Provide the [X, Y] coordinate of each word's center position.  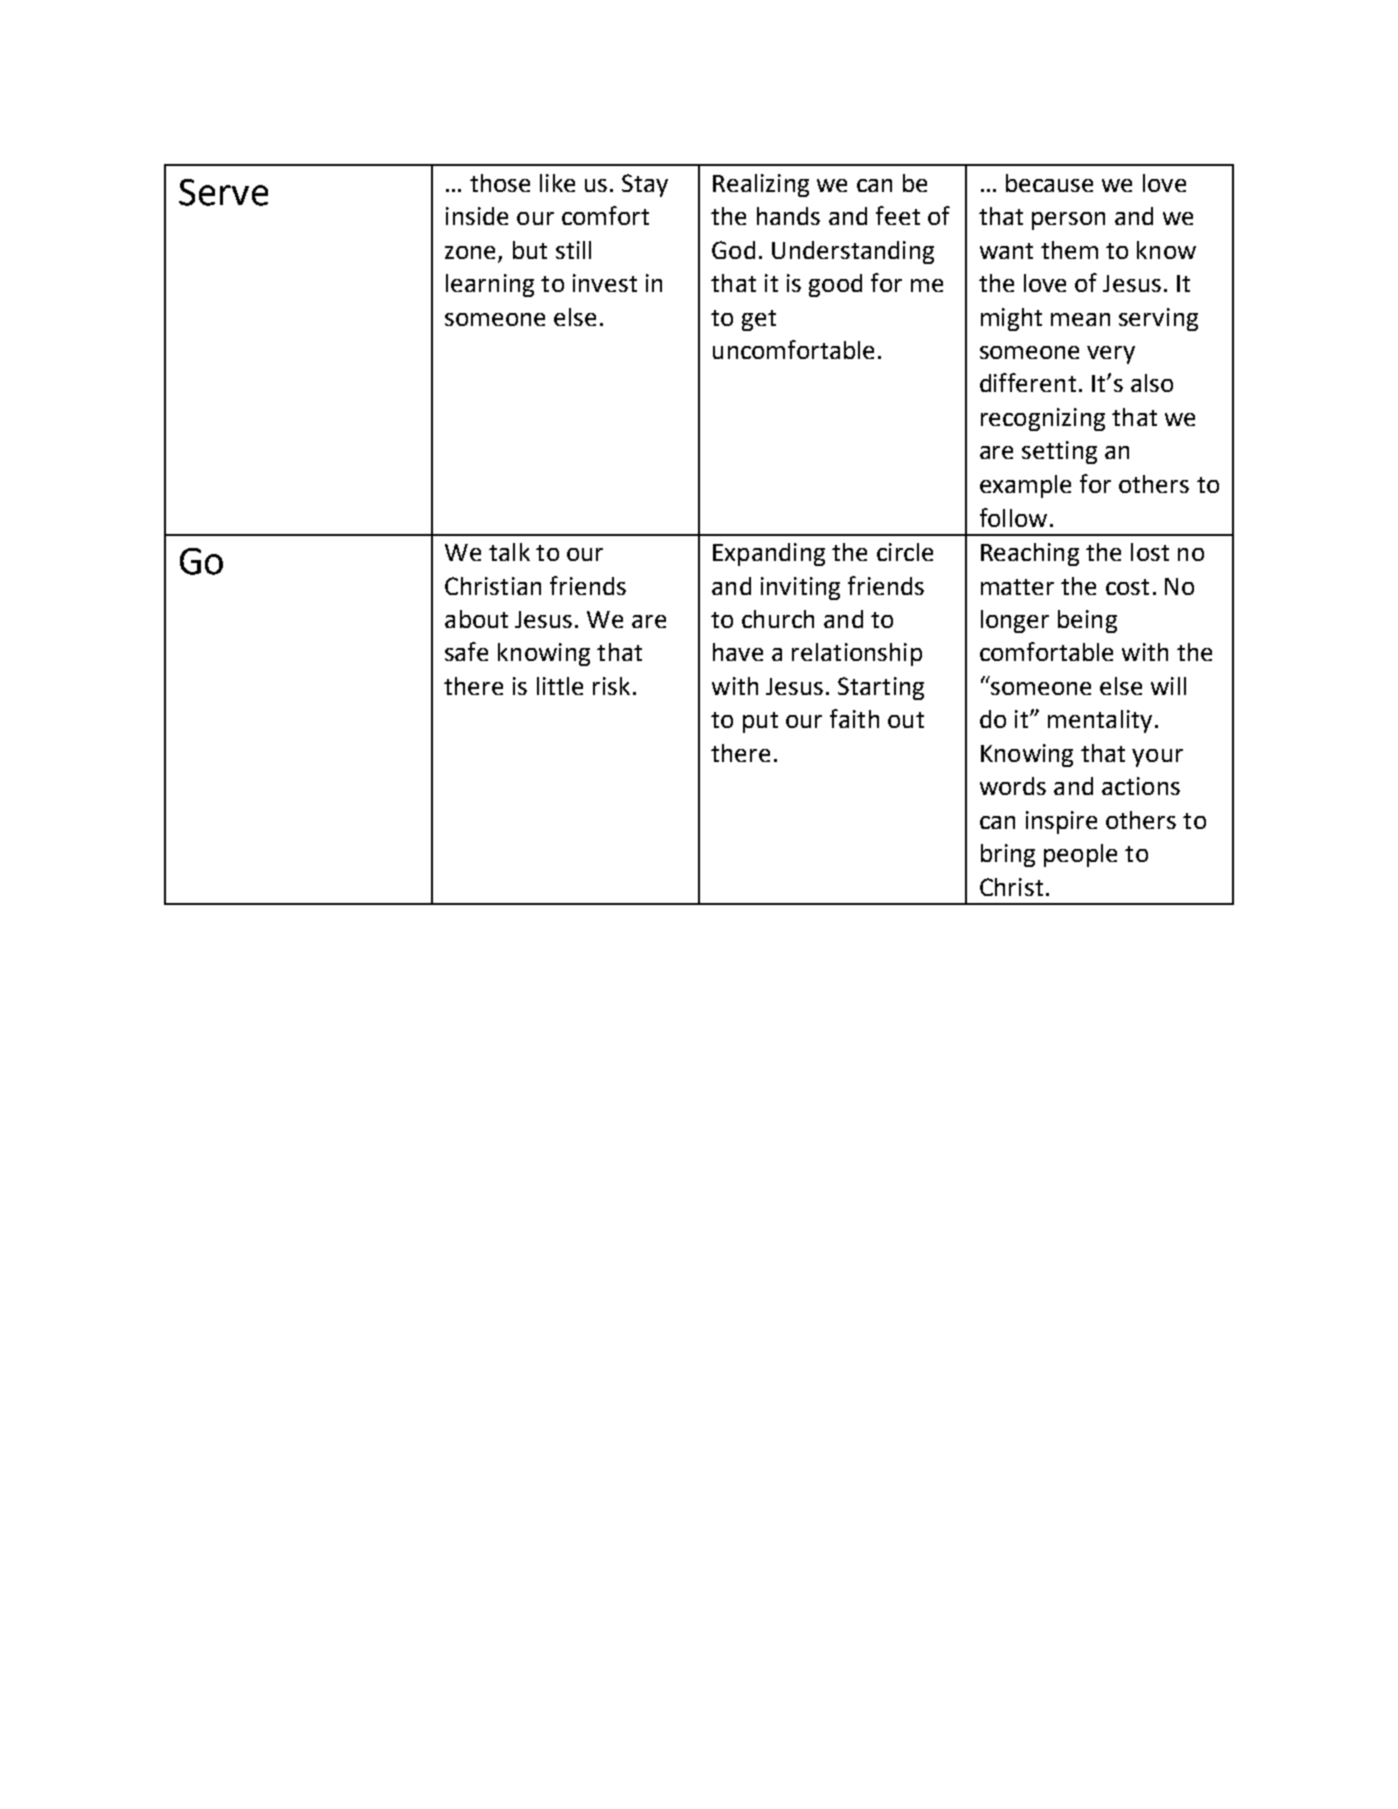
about [476, 619]
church [778, 619]
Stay [645, 185]
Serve [223, 192]
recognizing [1043, 419]
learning [490, 285]
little [560, 686]
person [1068, 221]
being [1087, 621]
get [759, 320]
